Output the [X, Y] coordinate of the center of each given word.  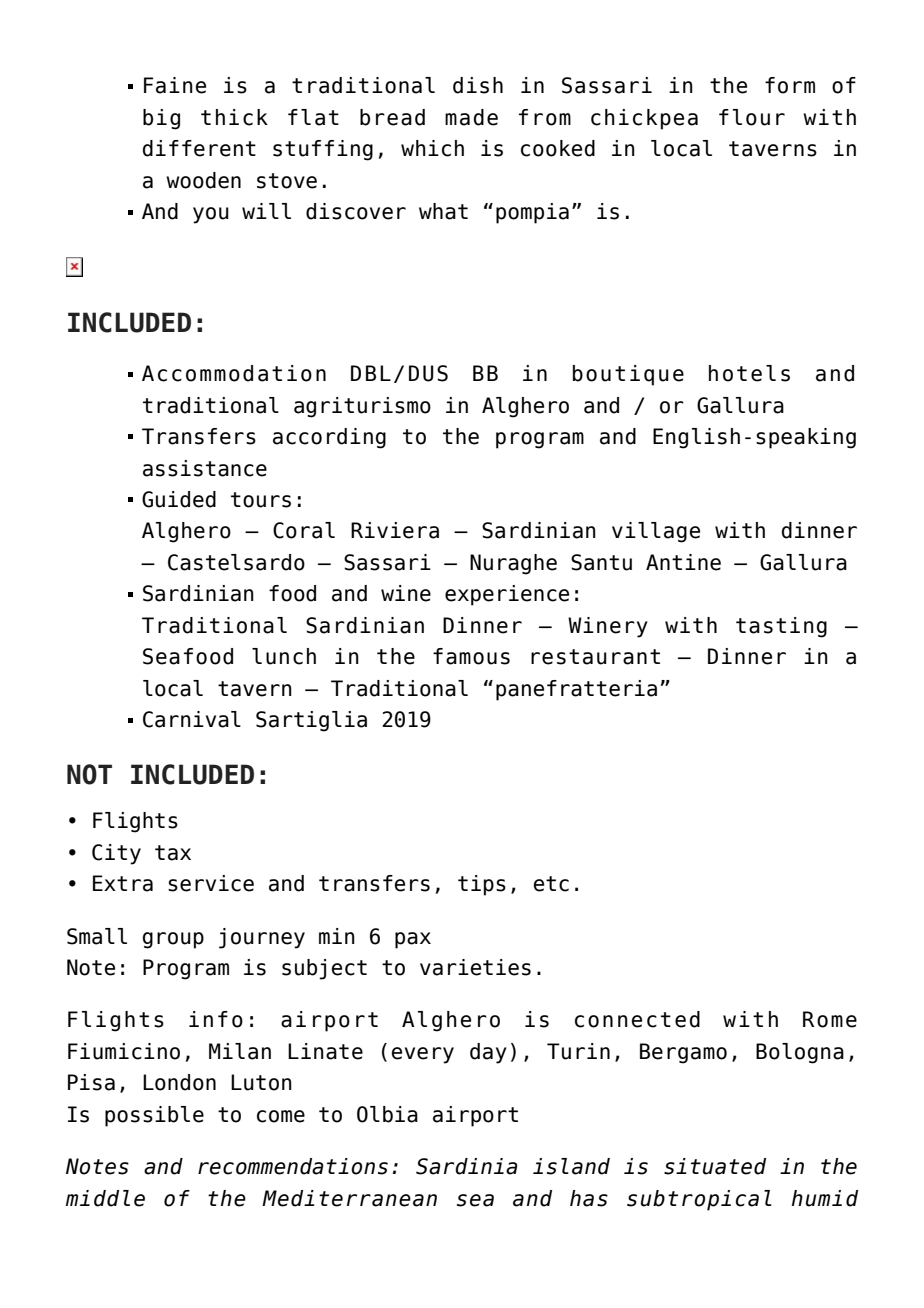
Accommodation [234, 373]
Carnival [192, 719]
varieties [475, 967]
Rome [830, 1019]
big [161, 119]
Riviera [395, 530]
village [656, 532]
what [443, 211]
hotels [749, 373]
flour [752, 117]
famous [471, 656]
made [471, 117]
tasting [781, 627]
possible [154, 1116]
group [173, 940]
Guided [179, 499]
